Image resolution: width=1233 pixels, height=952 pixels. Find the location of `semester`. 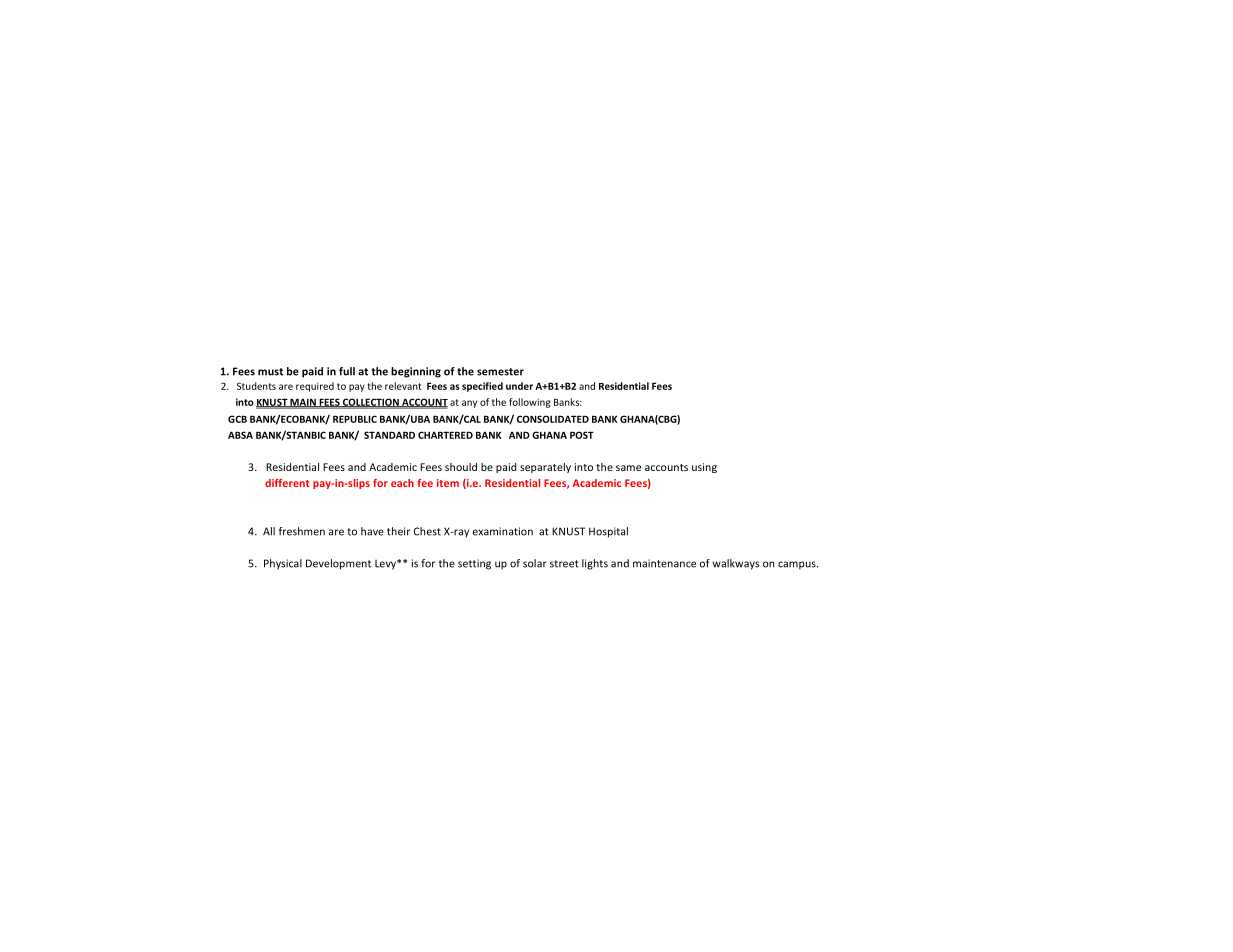

semester is located at coordinates (500, 372).
